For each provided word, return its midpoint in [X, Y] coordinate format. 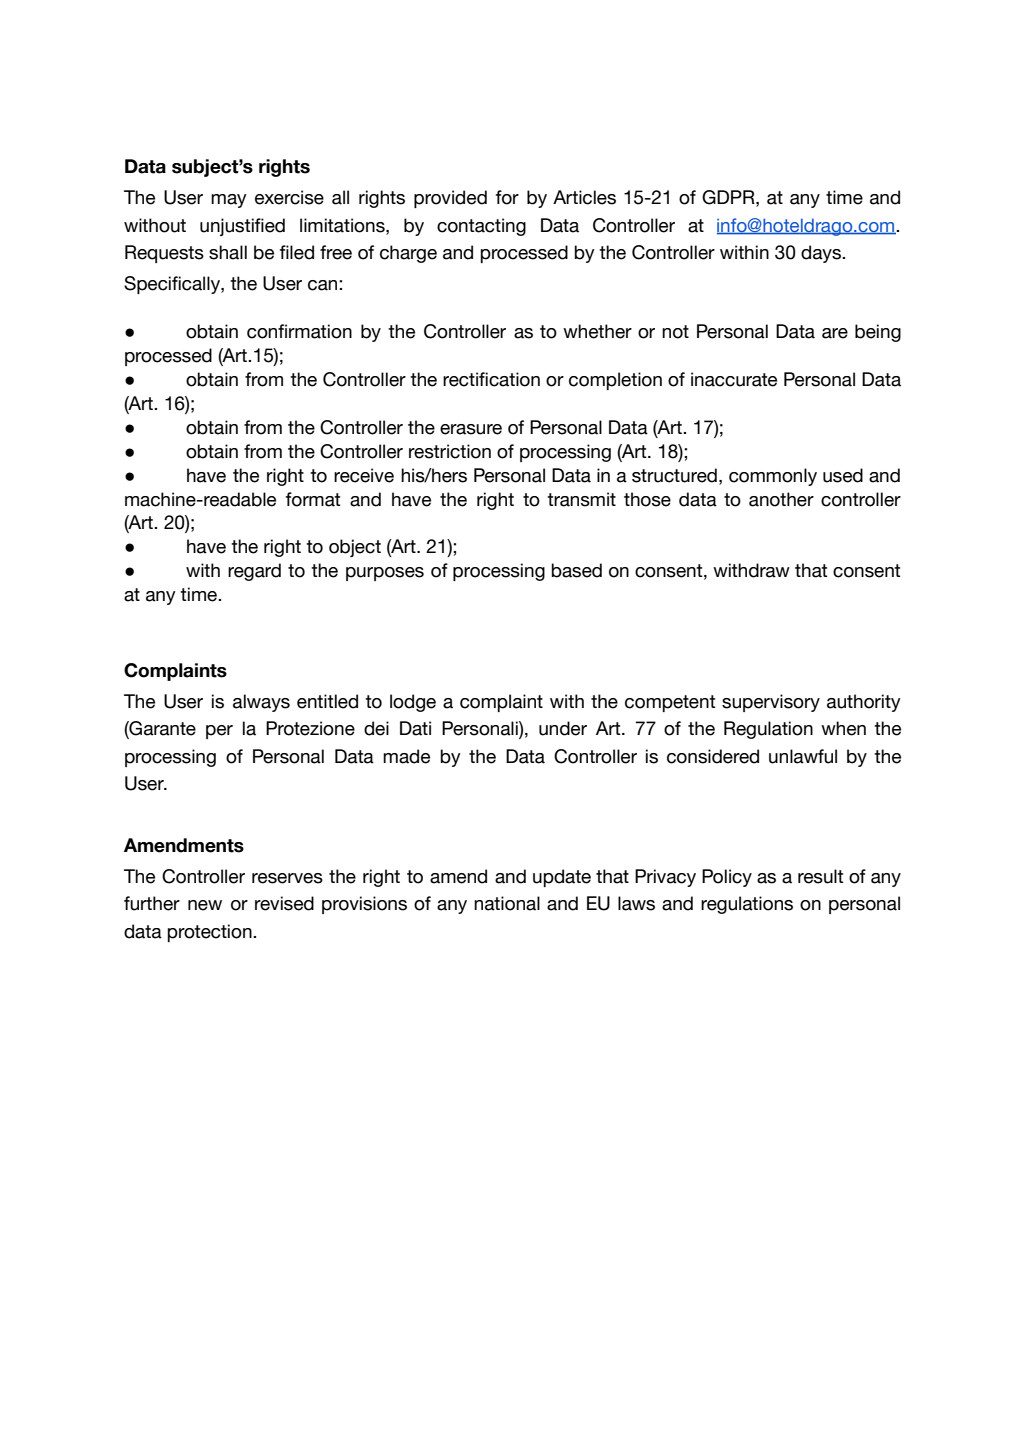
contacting [481, 227]
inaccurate [734, 379]
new [205, 905]
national [507, 903]
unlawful [803, 756]
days [822, 254]
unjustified [242, 227]
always [261, 703]
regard [254, 572]
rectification [491, 379]
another [781, 499]
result [821, 876]
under [563, 728]
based [576, 570]
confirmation [299, 331]
